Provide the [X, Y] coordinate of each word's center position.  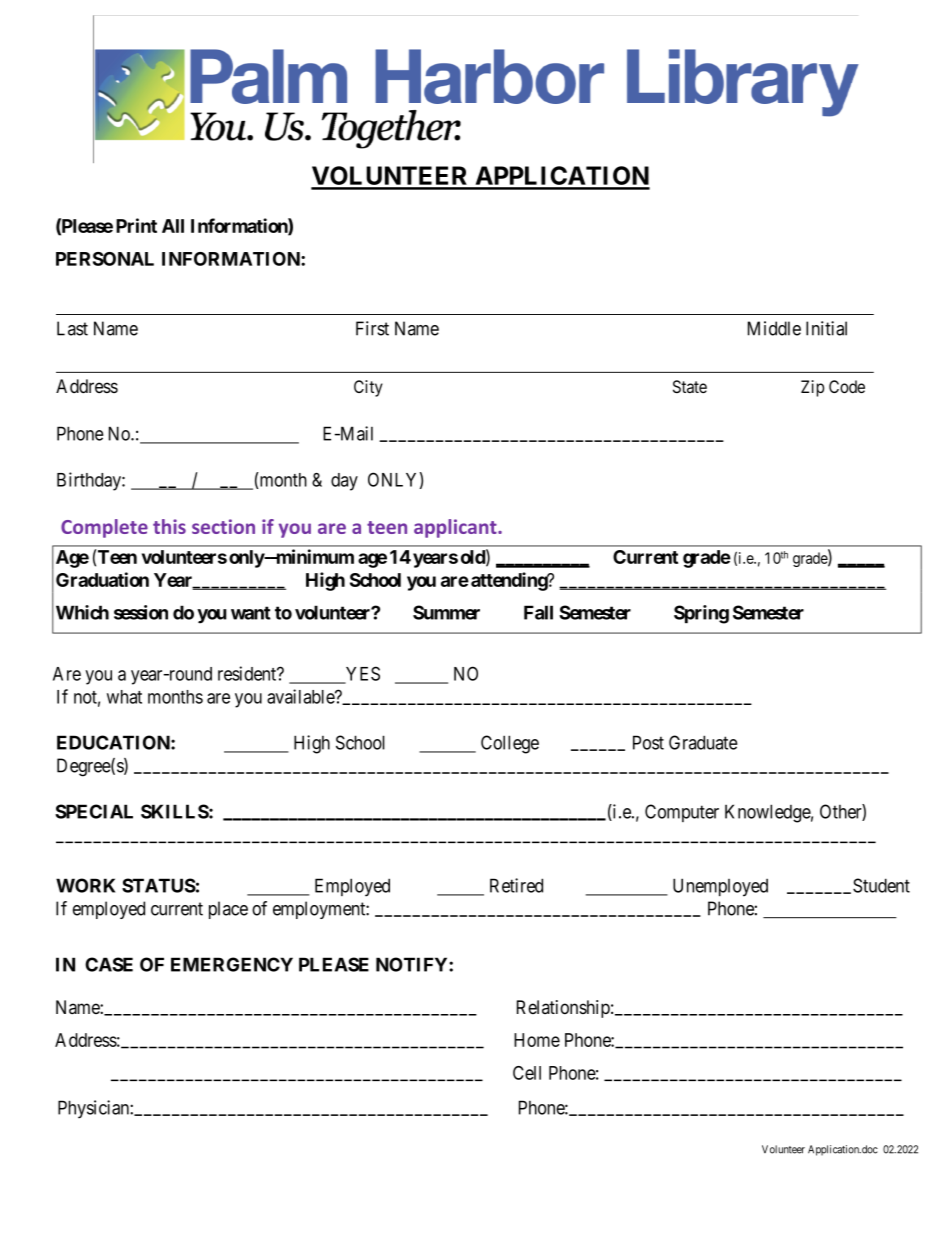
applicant [456, 528]
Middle [774, 328]
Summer [446, 612]
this [169, 526]
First [372, 328]
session [141, 612]
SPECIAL [94, 811]
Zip [812, 388]
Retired [516, 885]
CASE [109, 964]
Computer [682, 813]
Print [136, 225]
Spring [701, 614]
